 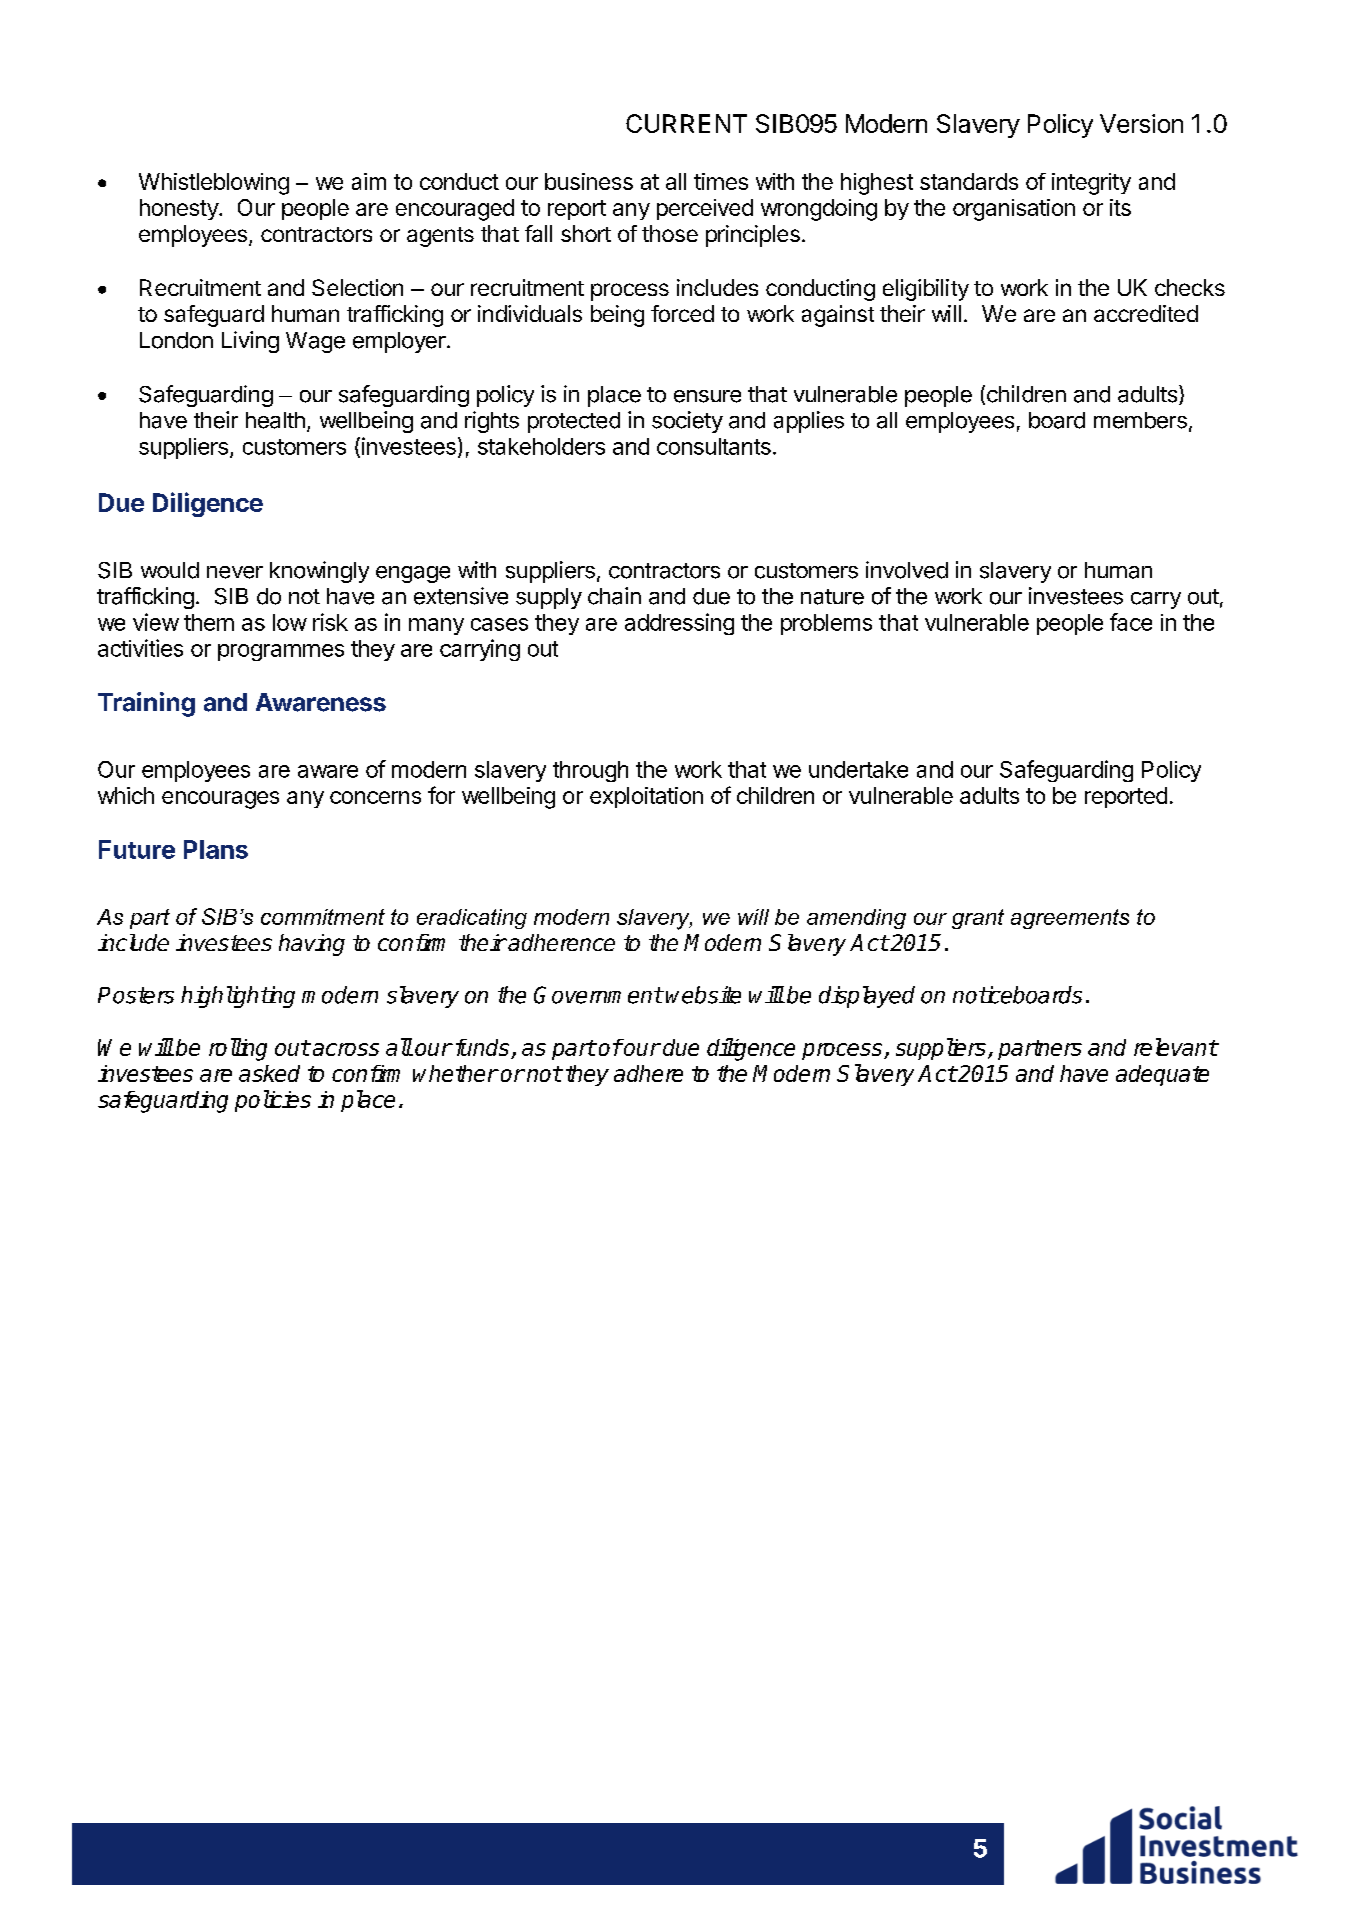 I want to click on CURRENT, so click(x=686, y=123).
